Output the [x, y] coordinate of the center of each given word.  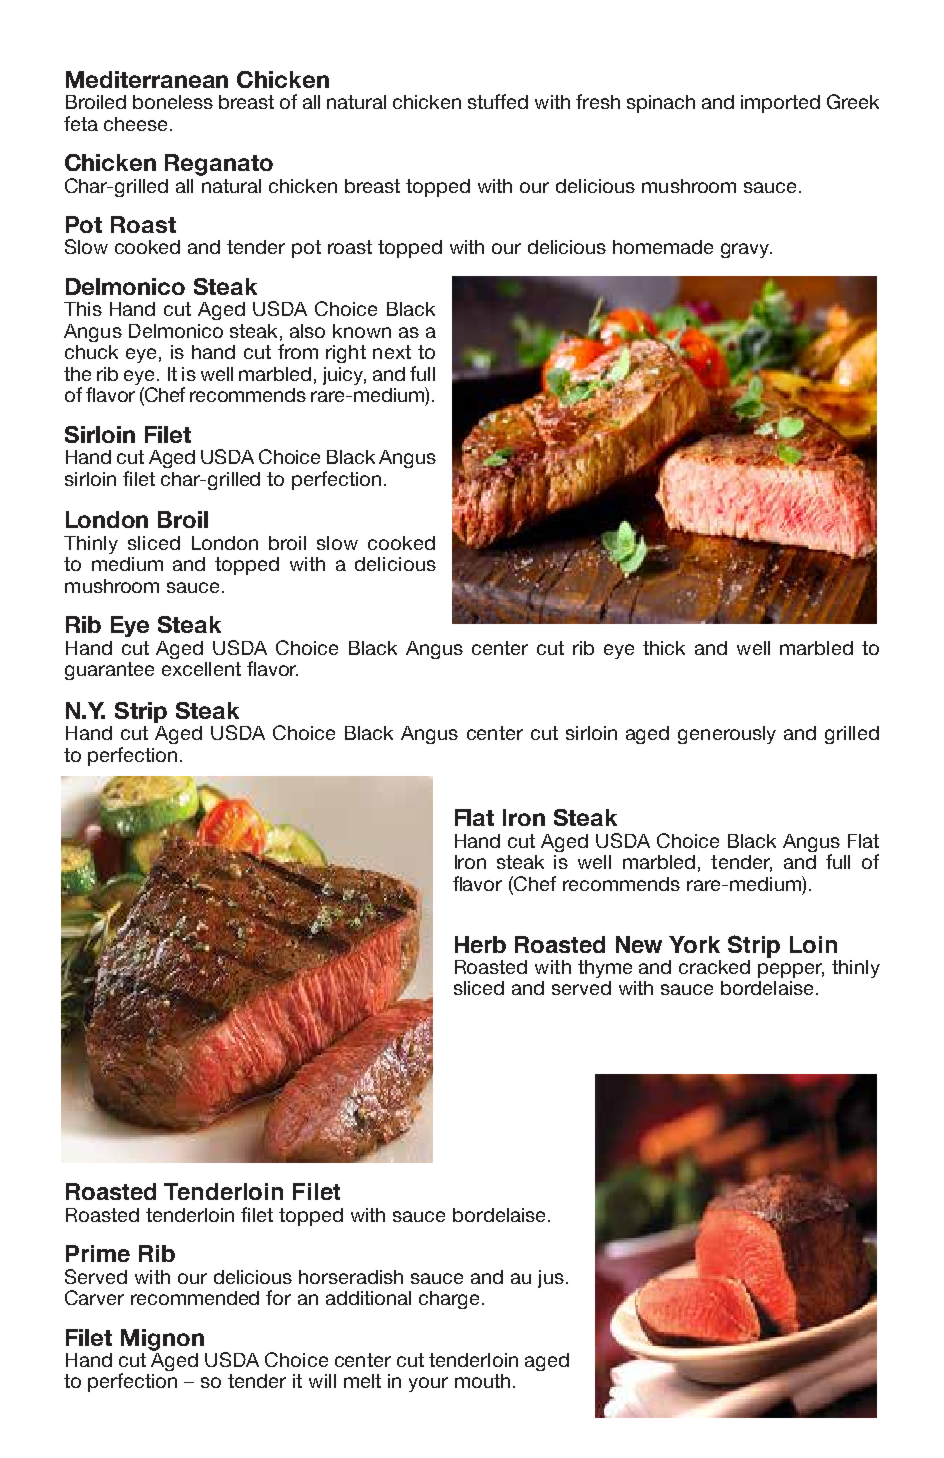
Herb [480, 944]
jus [551, 1279]
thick [664, 648]
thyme [605, 969]
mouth [482, 1381]
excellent [201, 669]
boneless [173, 102]
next [392, 352]
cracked [714, 967]
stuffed [498, 101]
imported [780, 104]
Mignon [162, 1340]
